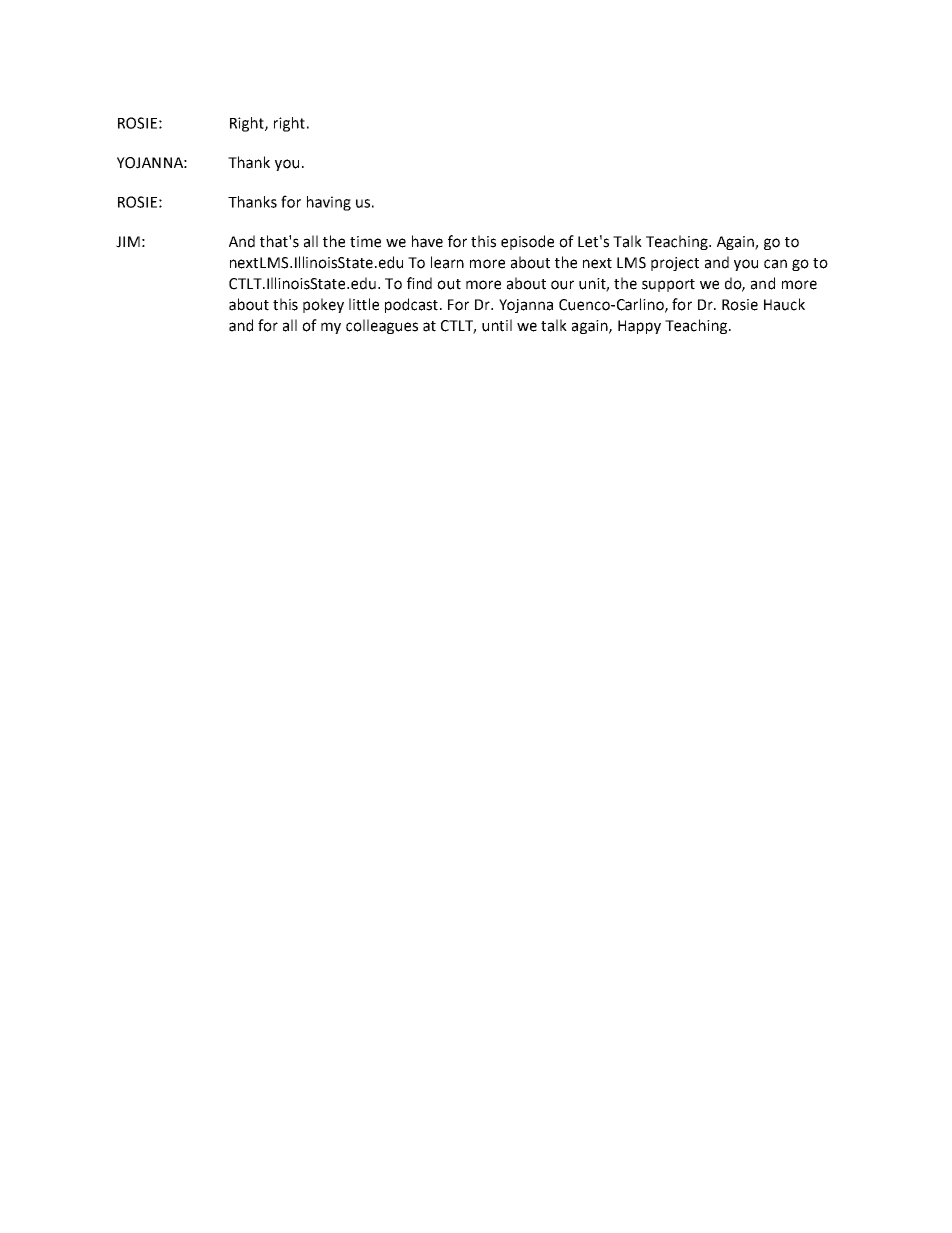 This screenshot has height=1233, width=952. Describe the element at coordinates (419, 283) in the screenshot. I see `find` at that location.
